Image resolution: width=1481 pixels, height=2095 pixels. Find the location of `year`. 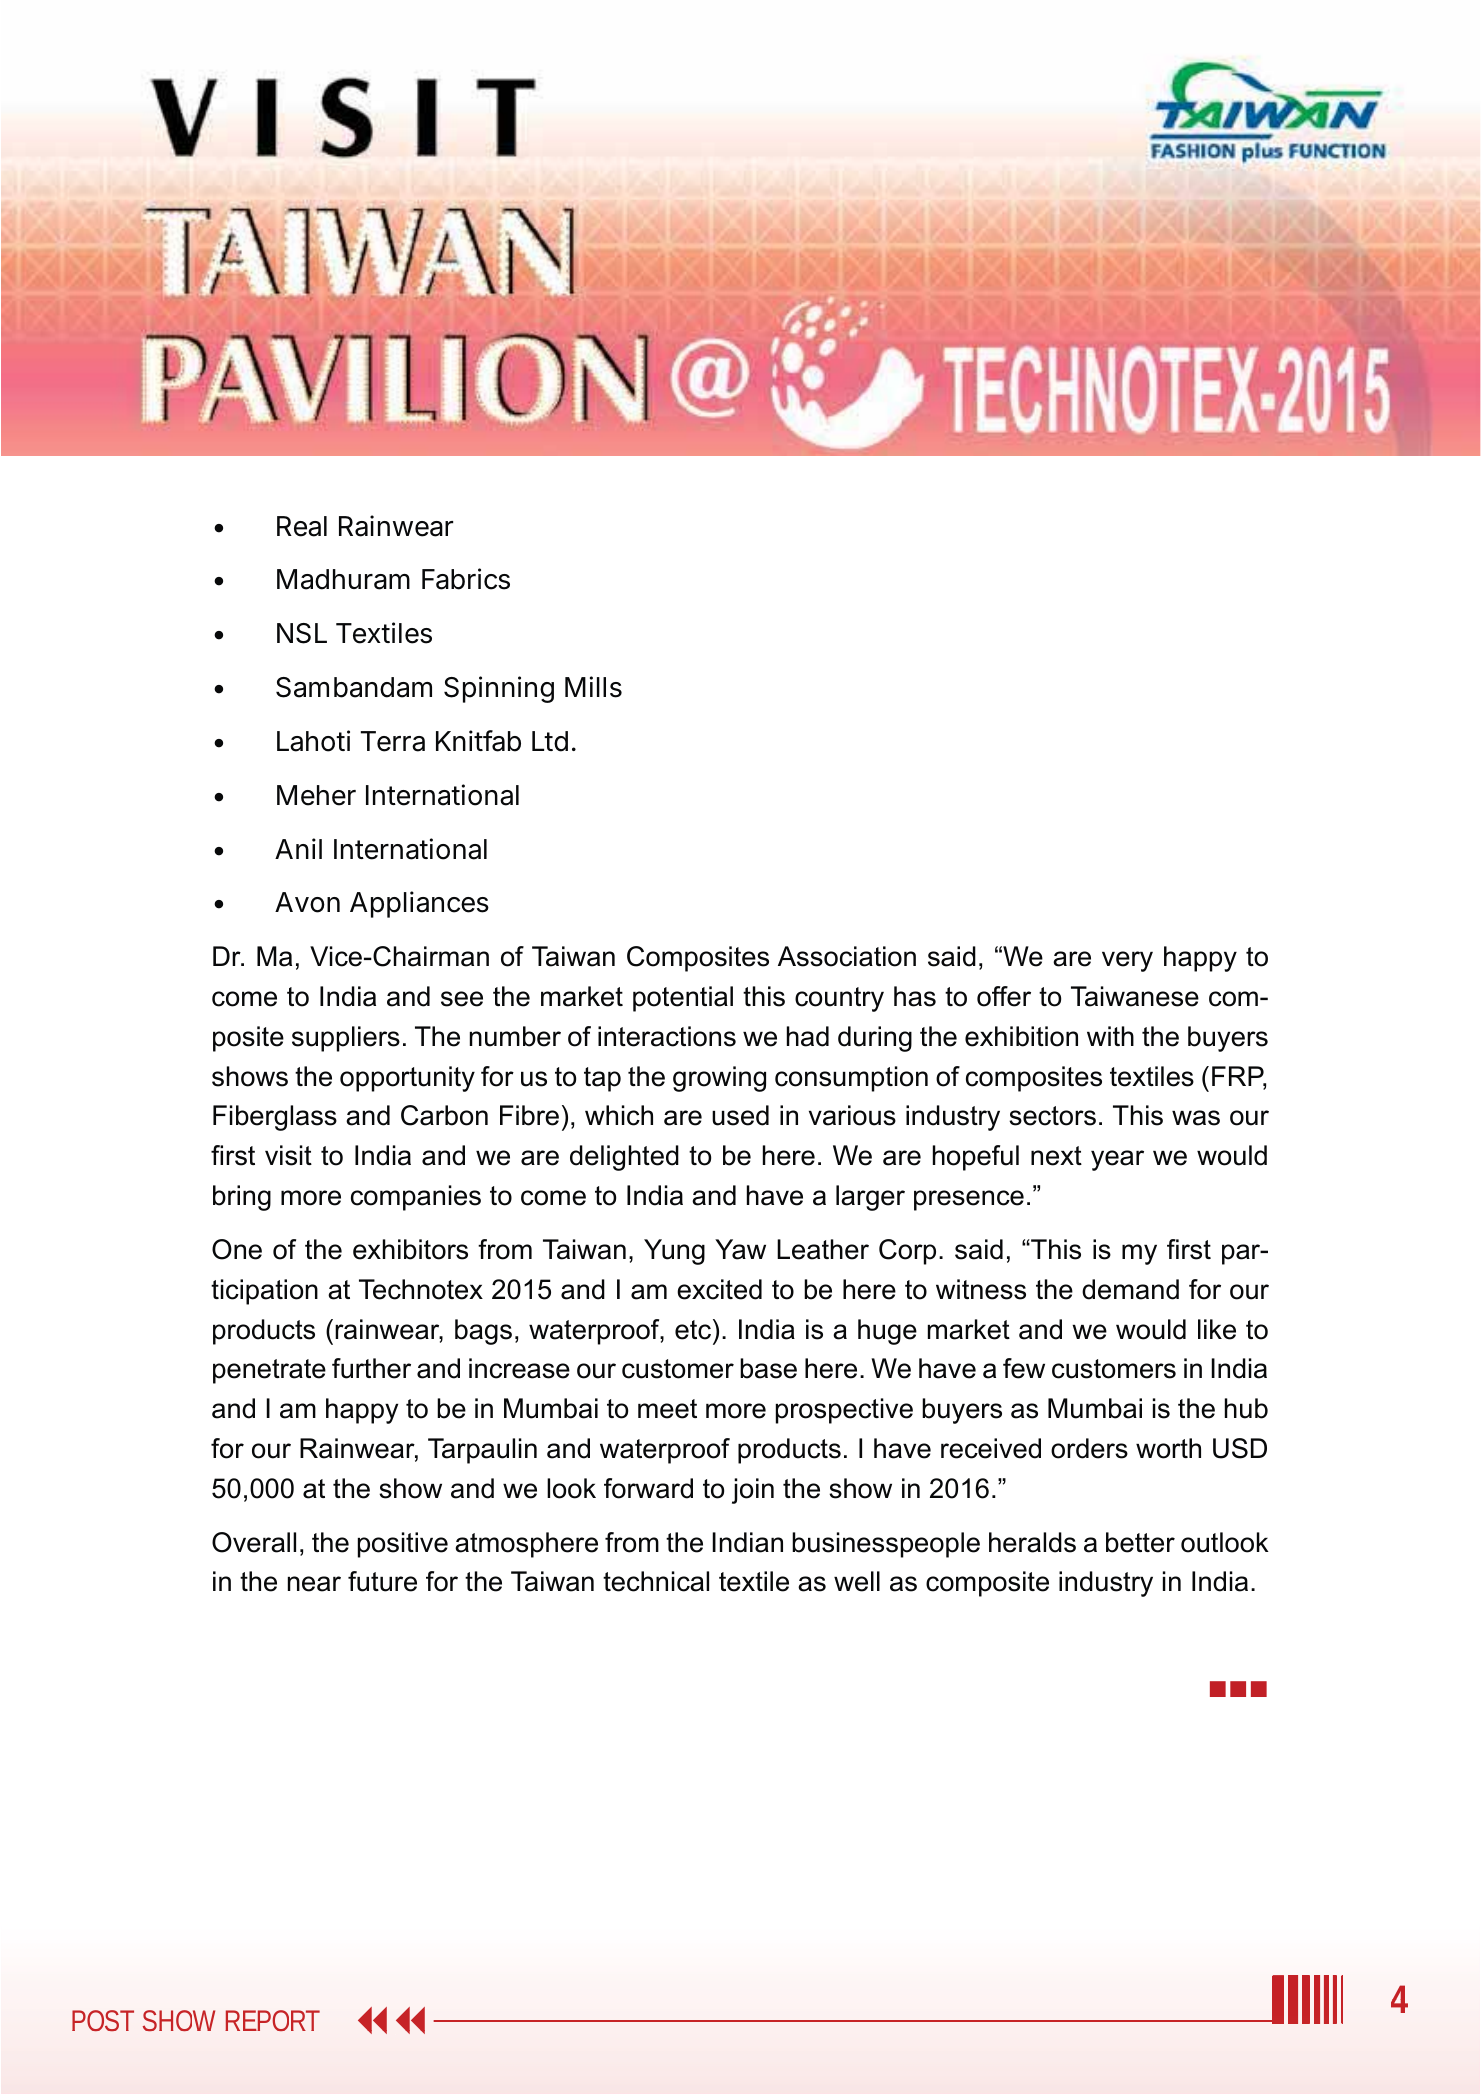

year is located at coordinates (1117, 1160).
